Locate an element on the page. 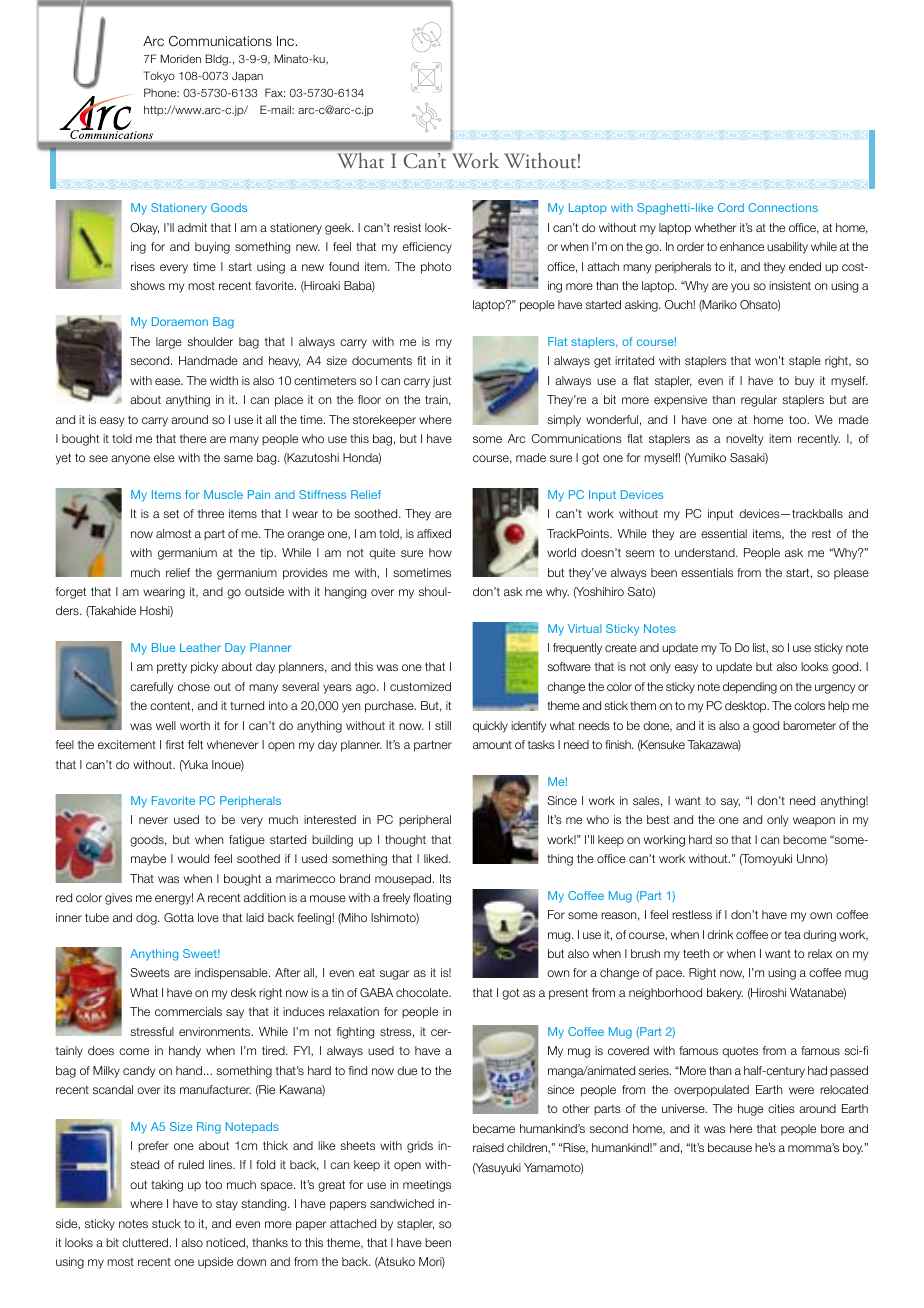  meetings is located at coordinates (427, 1186).
